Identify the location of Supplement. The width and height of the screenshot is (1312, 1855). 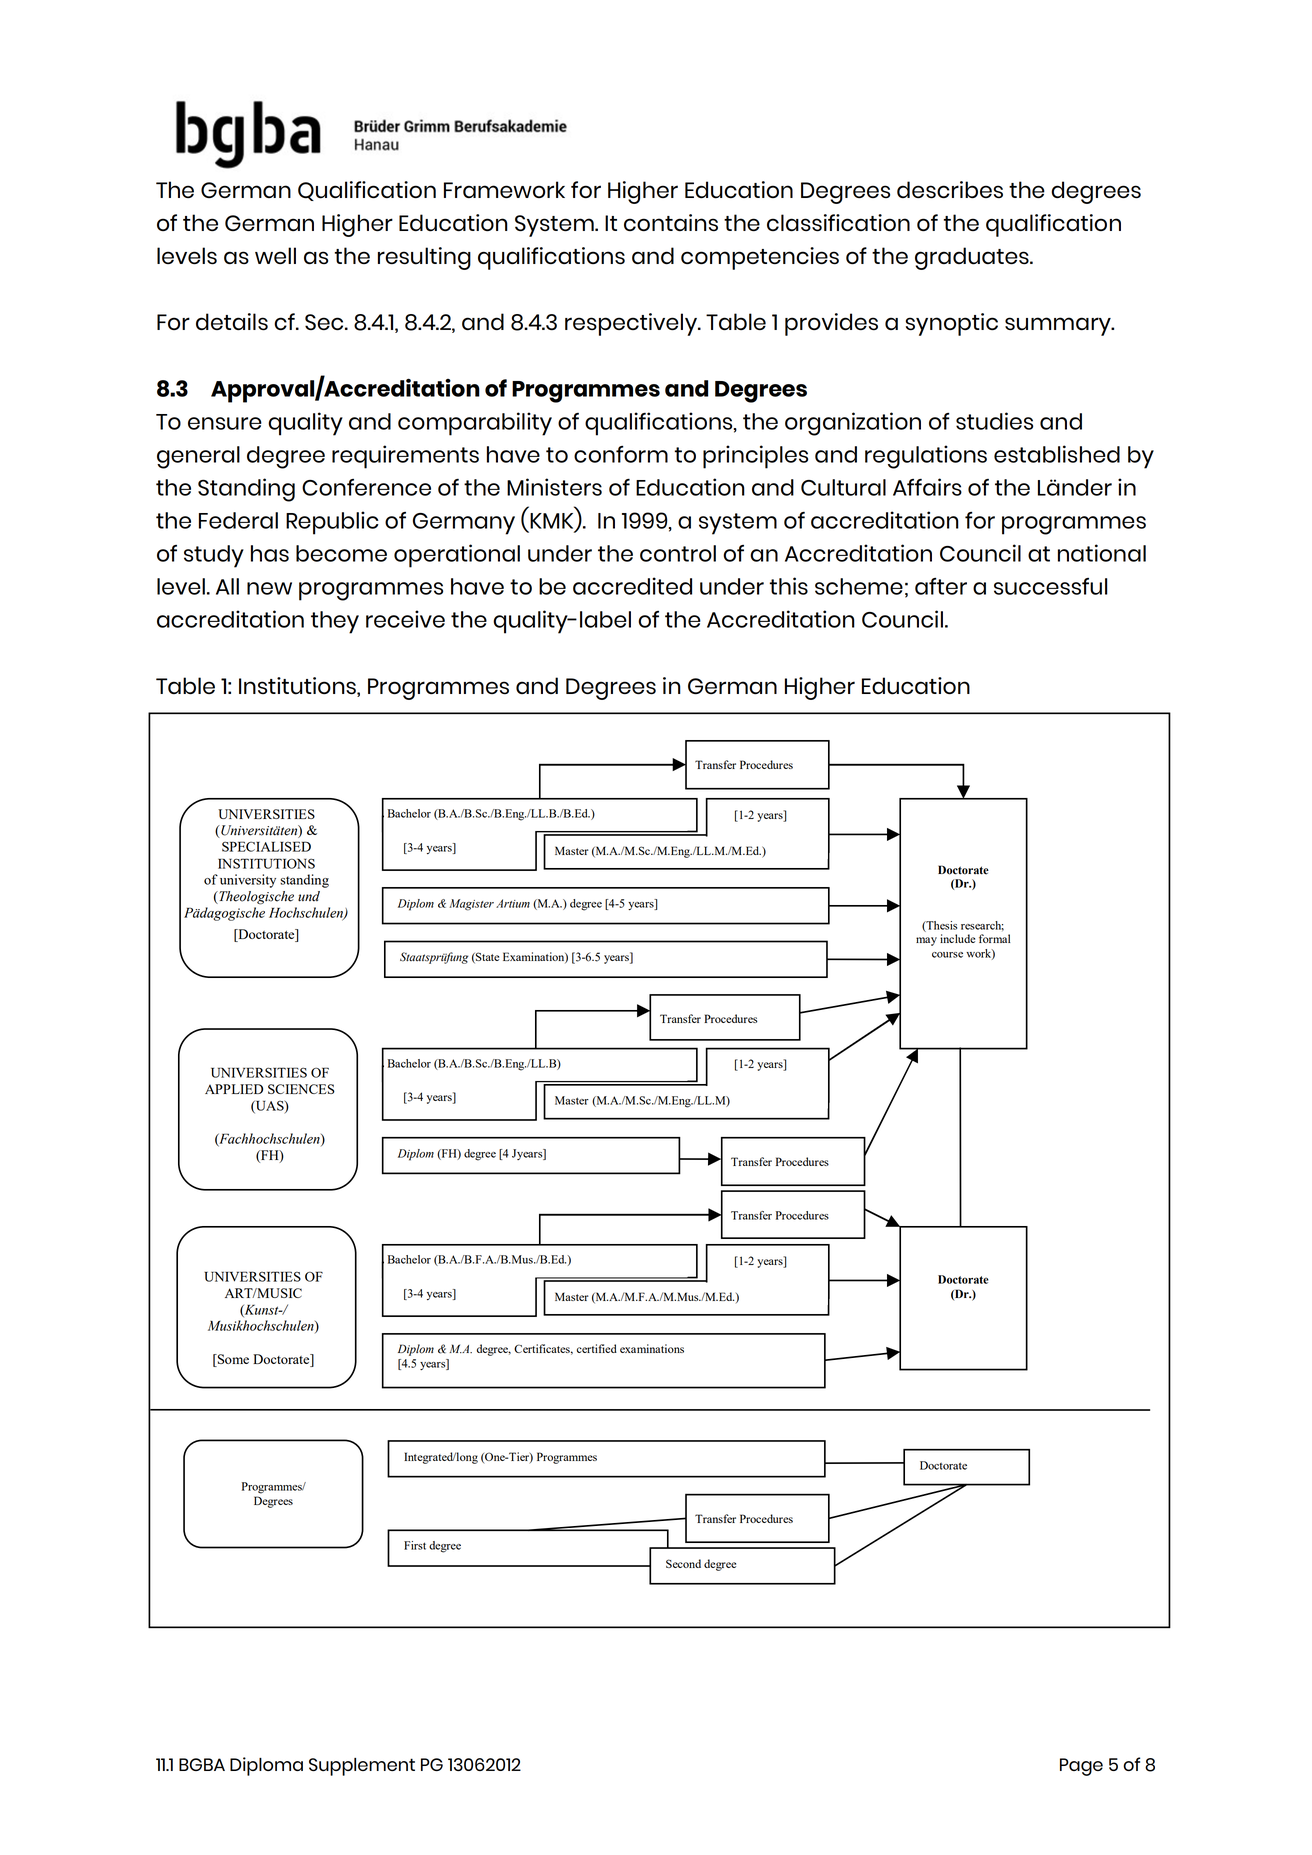
(362, 1767).
